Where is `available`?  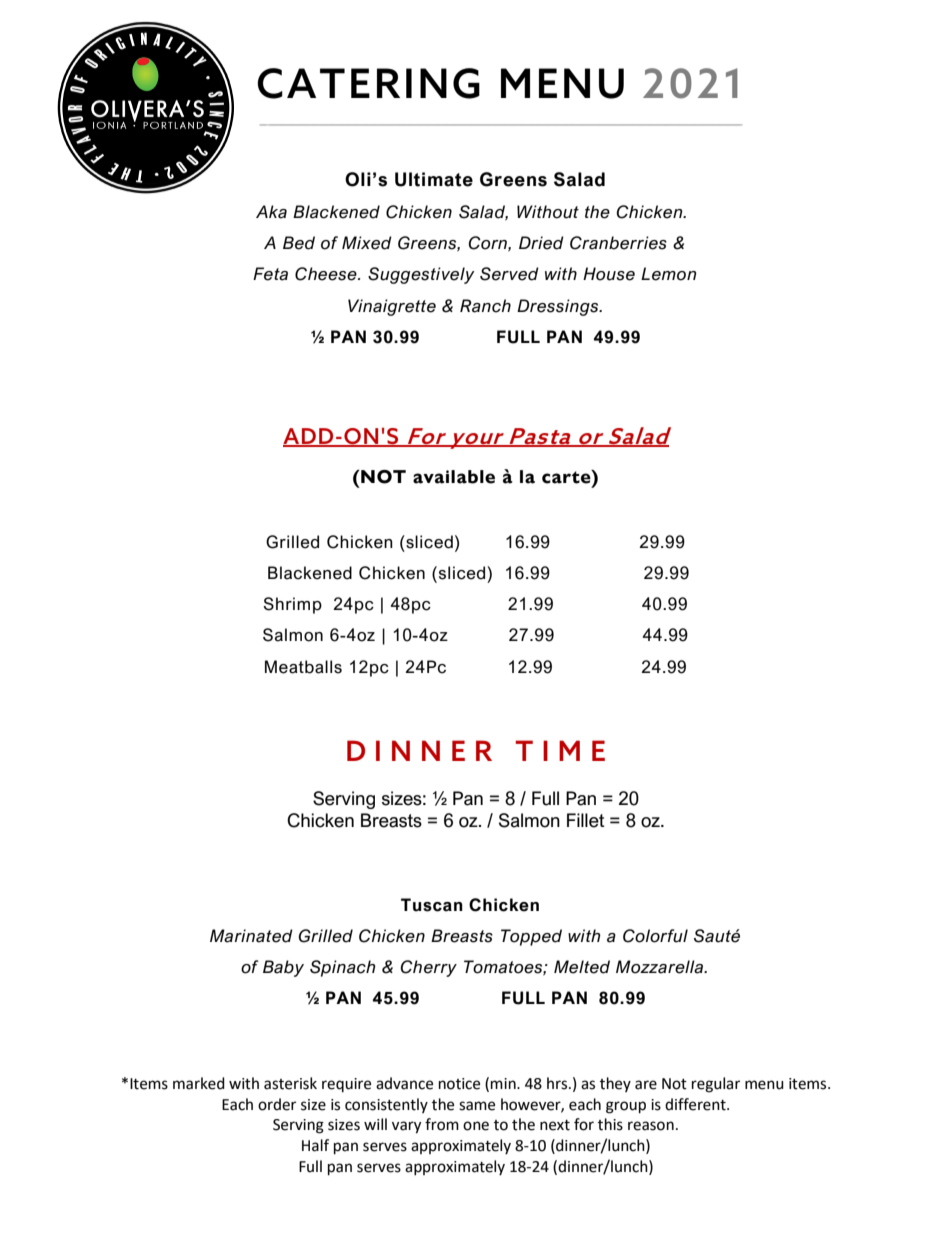
available is located at coordinates (454, 477).
